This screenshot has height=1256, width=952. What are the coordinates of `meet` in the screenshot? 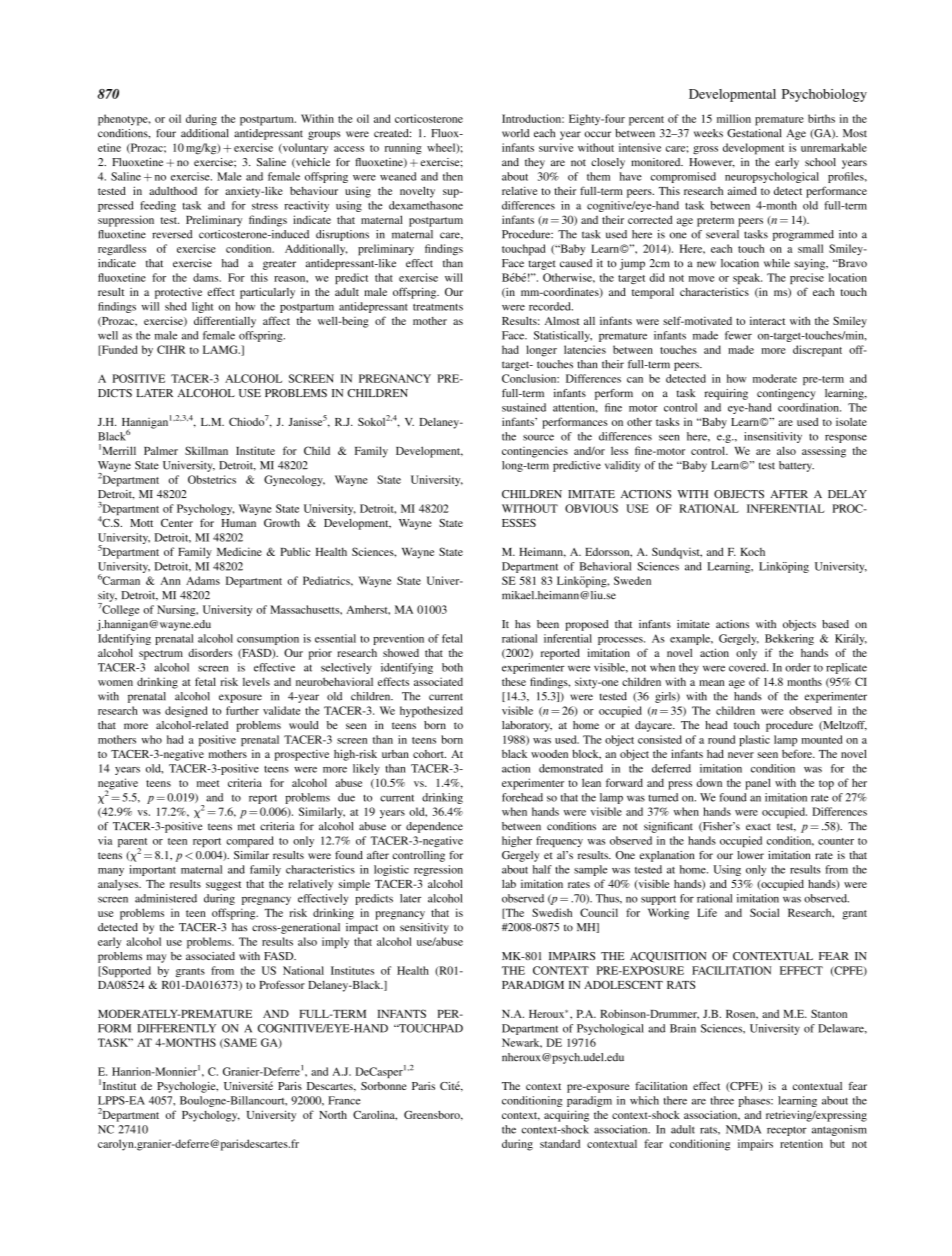 It's located at (208, 783).
